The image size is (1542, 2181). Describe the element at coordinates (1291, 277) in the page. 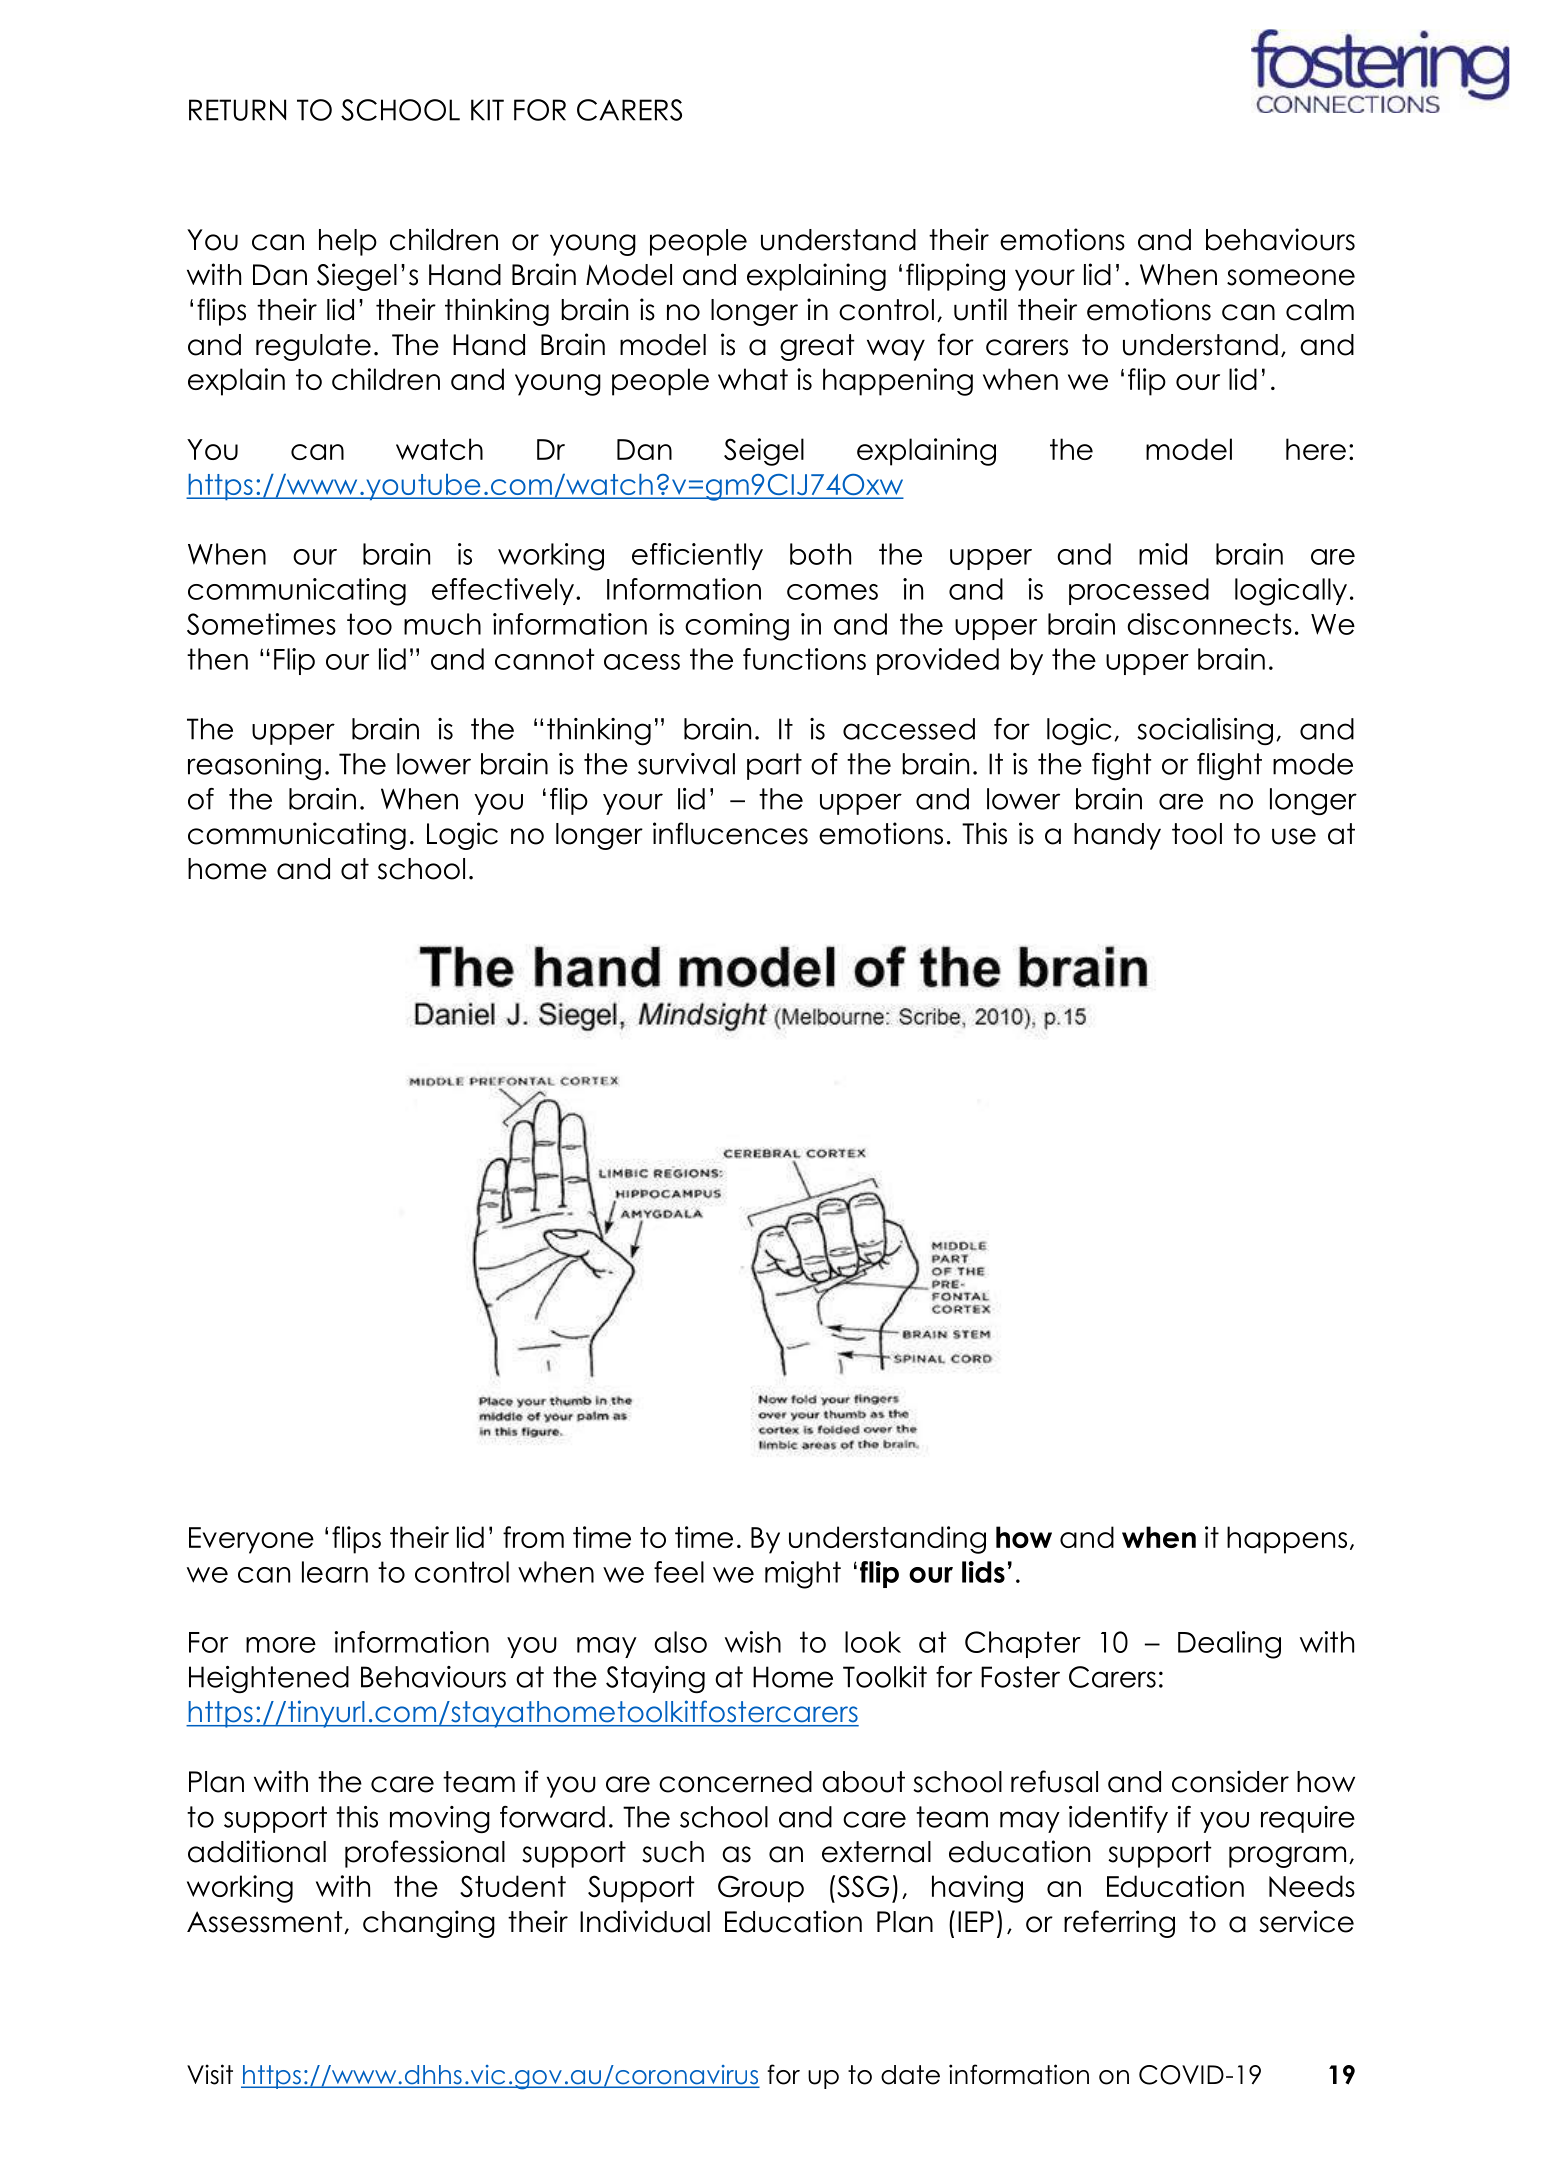

I see `someone` at that location.
